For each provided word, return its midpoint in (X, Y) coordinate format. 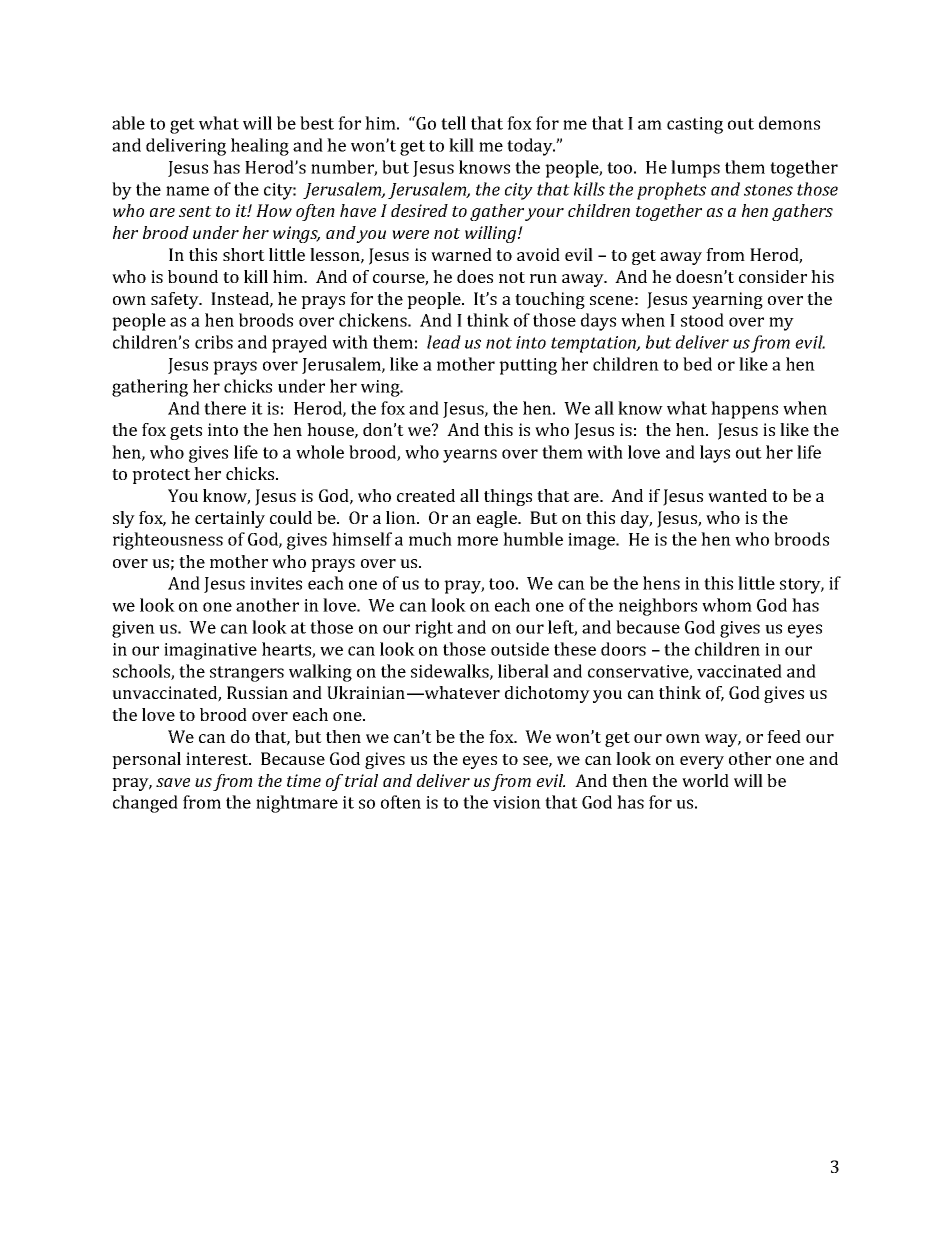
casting (695, 125)
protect (161, 476)
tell (453, 123)
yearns (470, 456)
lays (715, 454)
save (173, 782)
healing (260, 147)
